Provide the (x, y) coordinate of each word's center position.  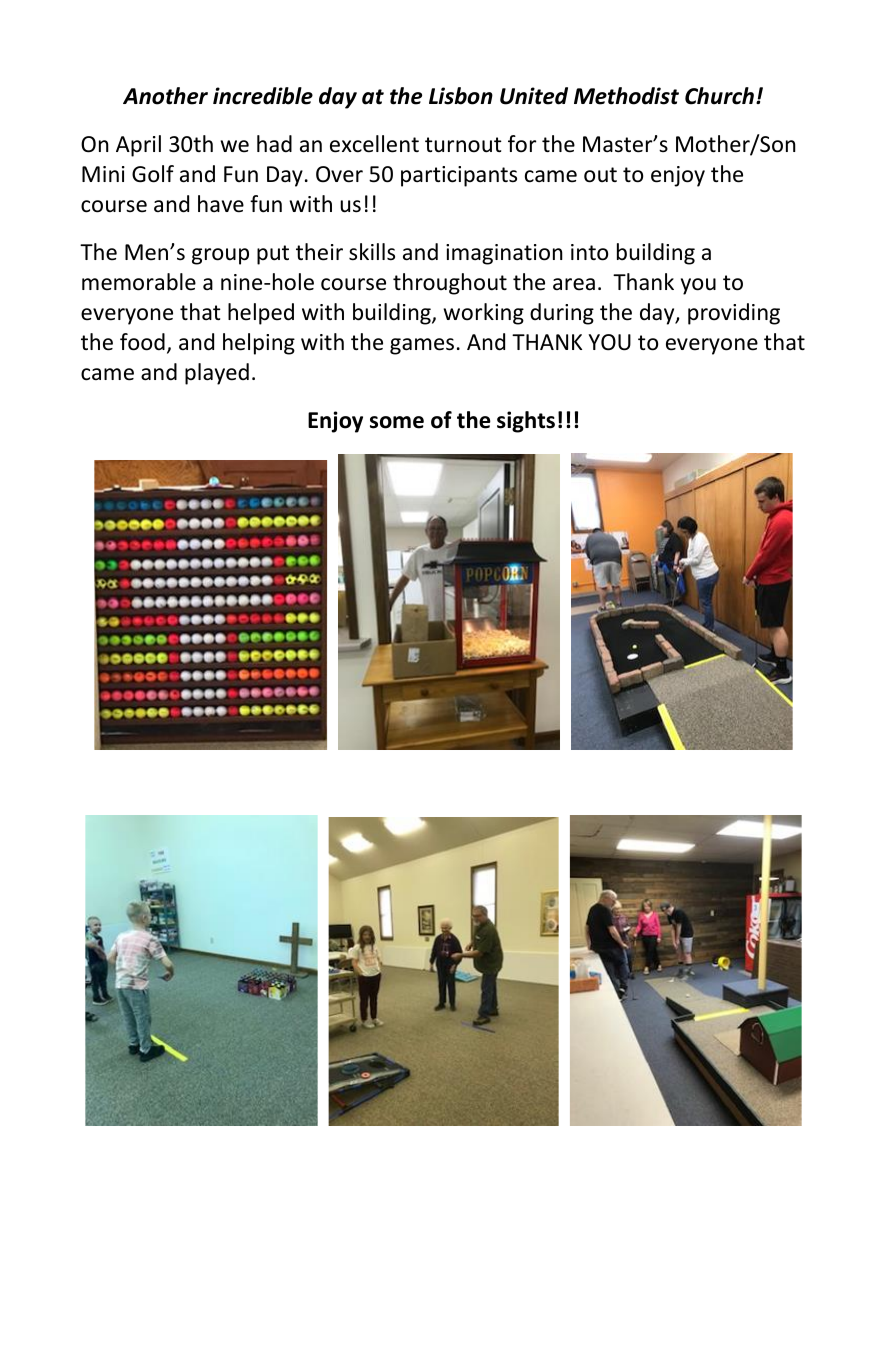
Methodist (626, 96)
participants (459, 176)
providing (734, 314)
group (220, 256)
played (217, 374)
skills (372, 252)
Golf (153, 174)
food (142, 342)
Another (165, 96)
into (589, 252)
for (522, 144)
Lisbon (461, 96)
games (422, 346)
